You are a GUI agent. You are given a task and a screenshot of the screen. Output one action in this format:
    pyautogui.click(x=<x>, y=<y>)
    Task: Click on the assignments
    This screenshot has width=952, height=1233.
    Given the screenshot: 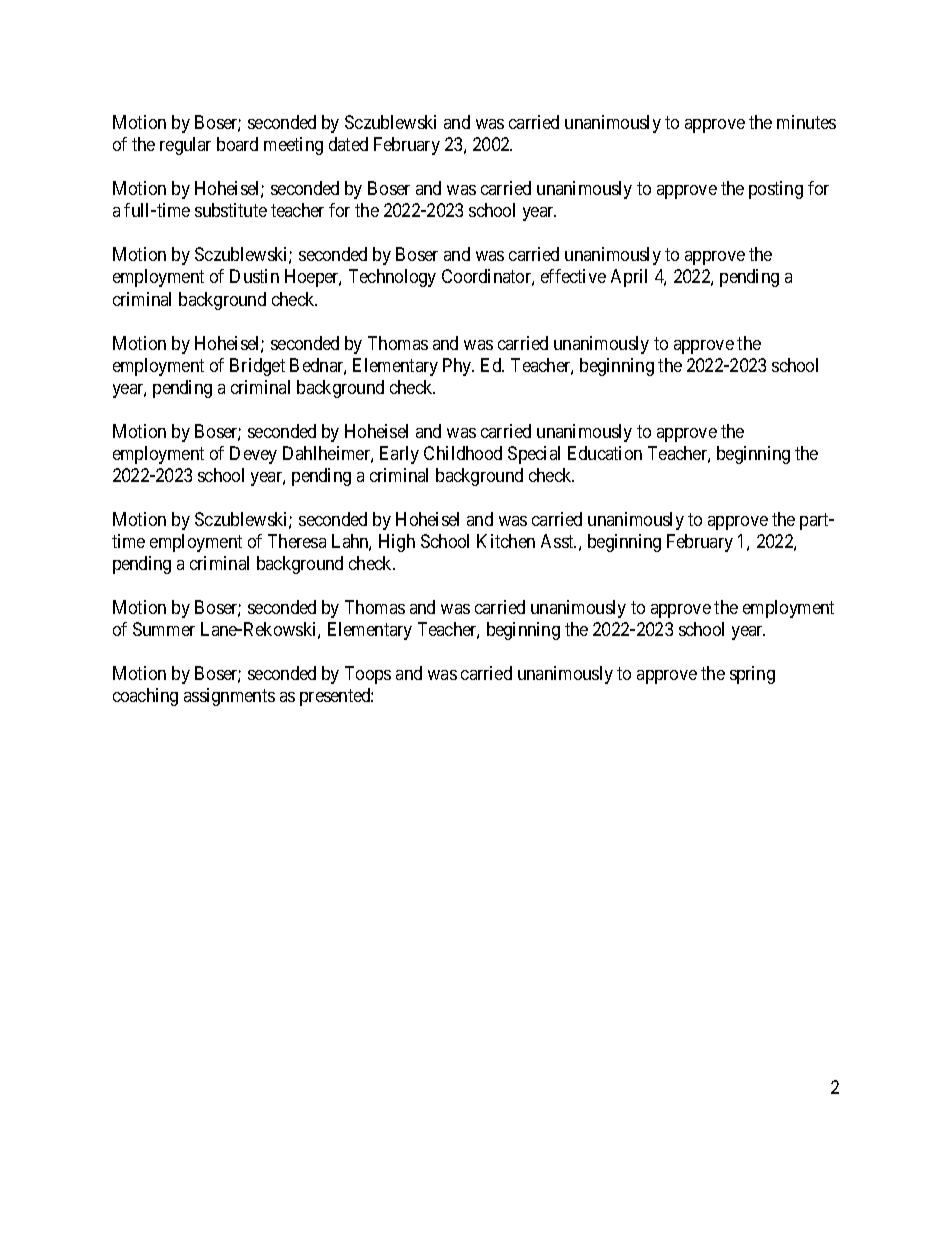 What is the action you would take?
    pyautogui.click(x=229, y=697)
